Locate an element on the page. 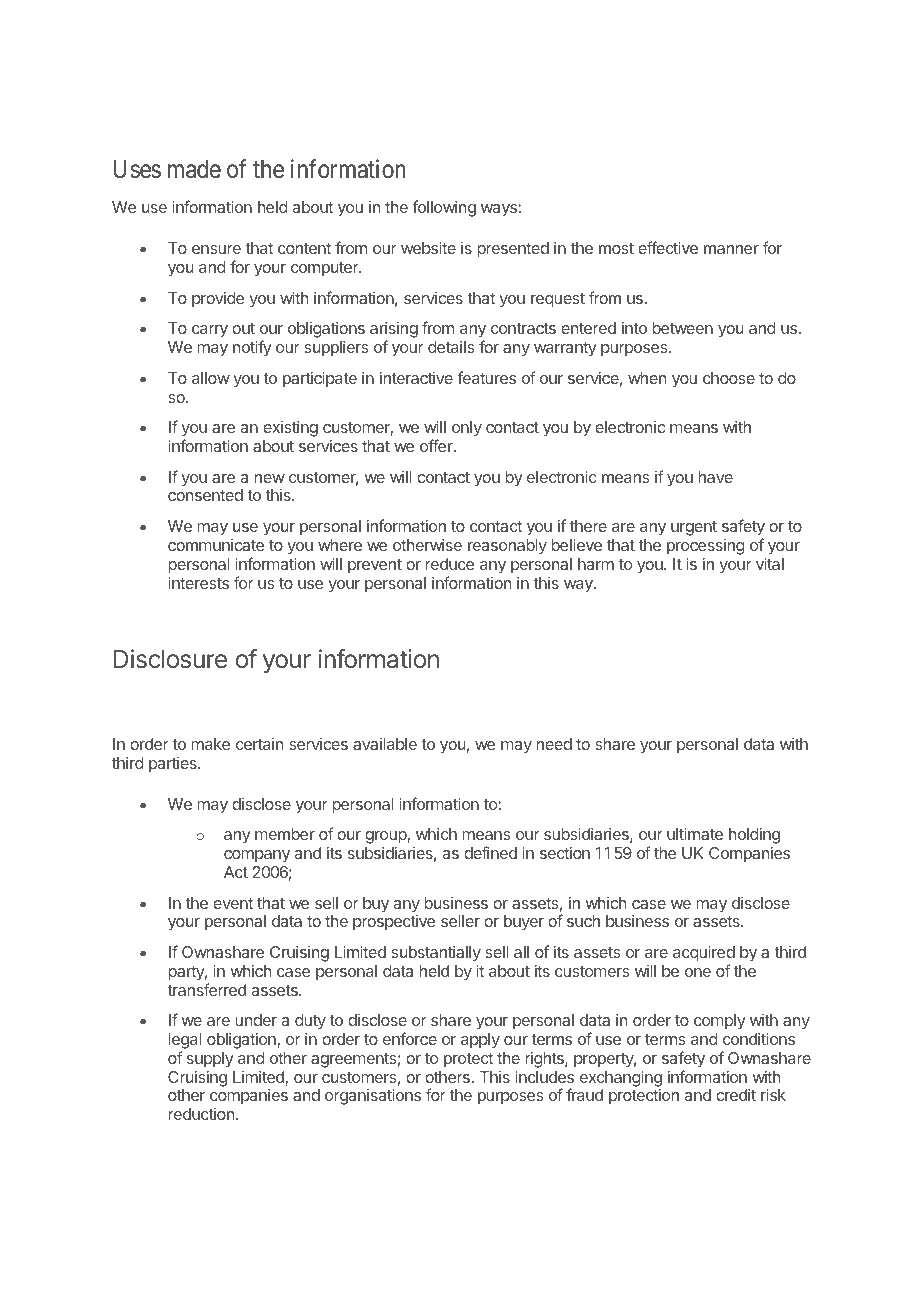 The width and height of the image is (924, 1308). apply is located at coordinates (480, 1041).
